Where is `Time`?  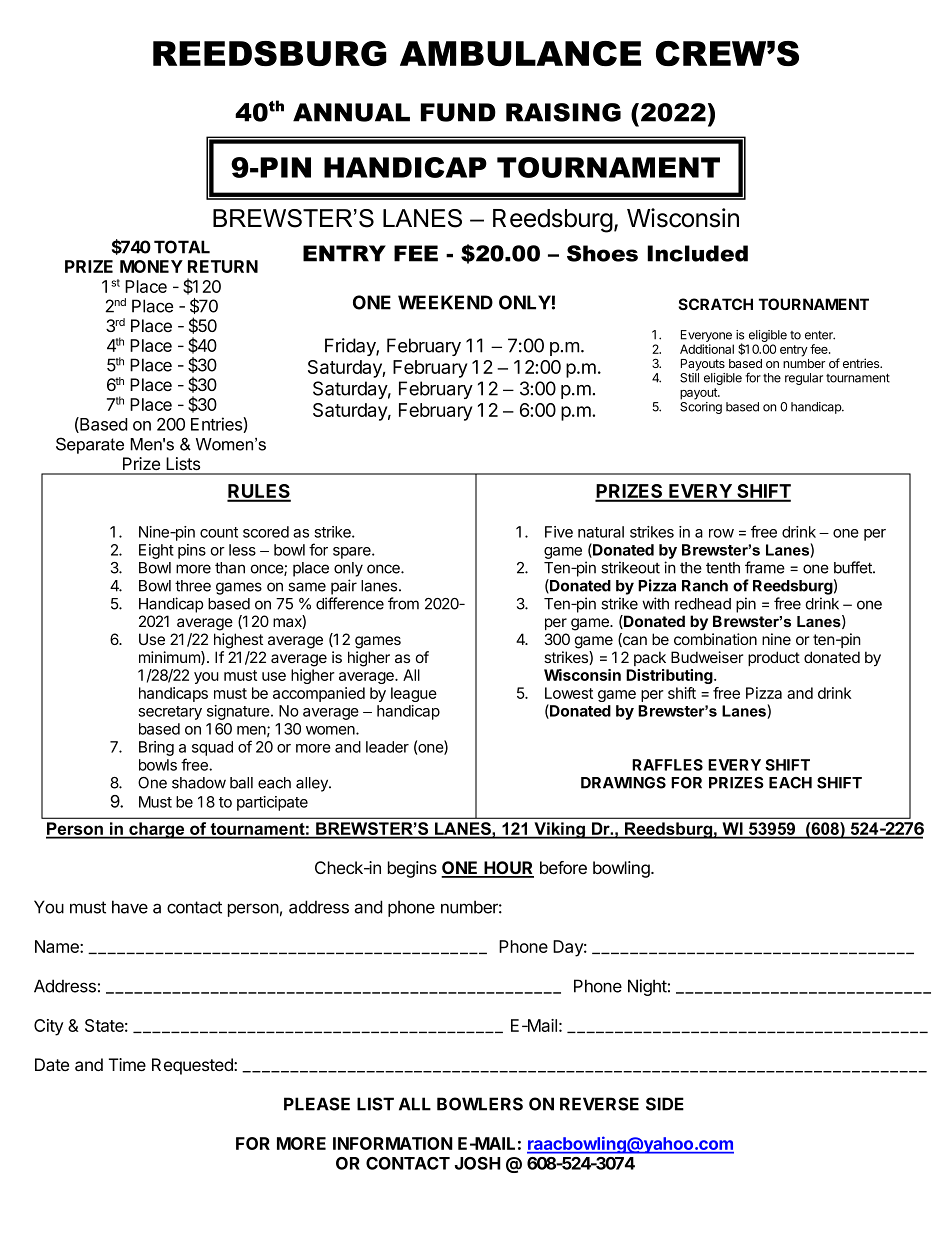 Time is located at coordinates (127, 1064).
